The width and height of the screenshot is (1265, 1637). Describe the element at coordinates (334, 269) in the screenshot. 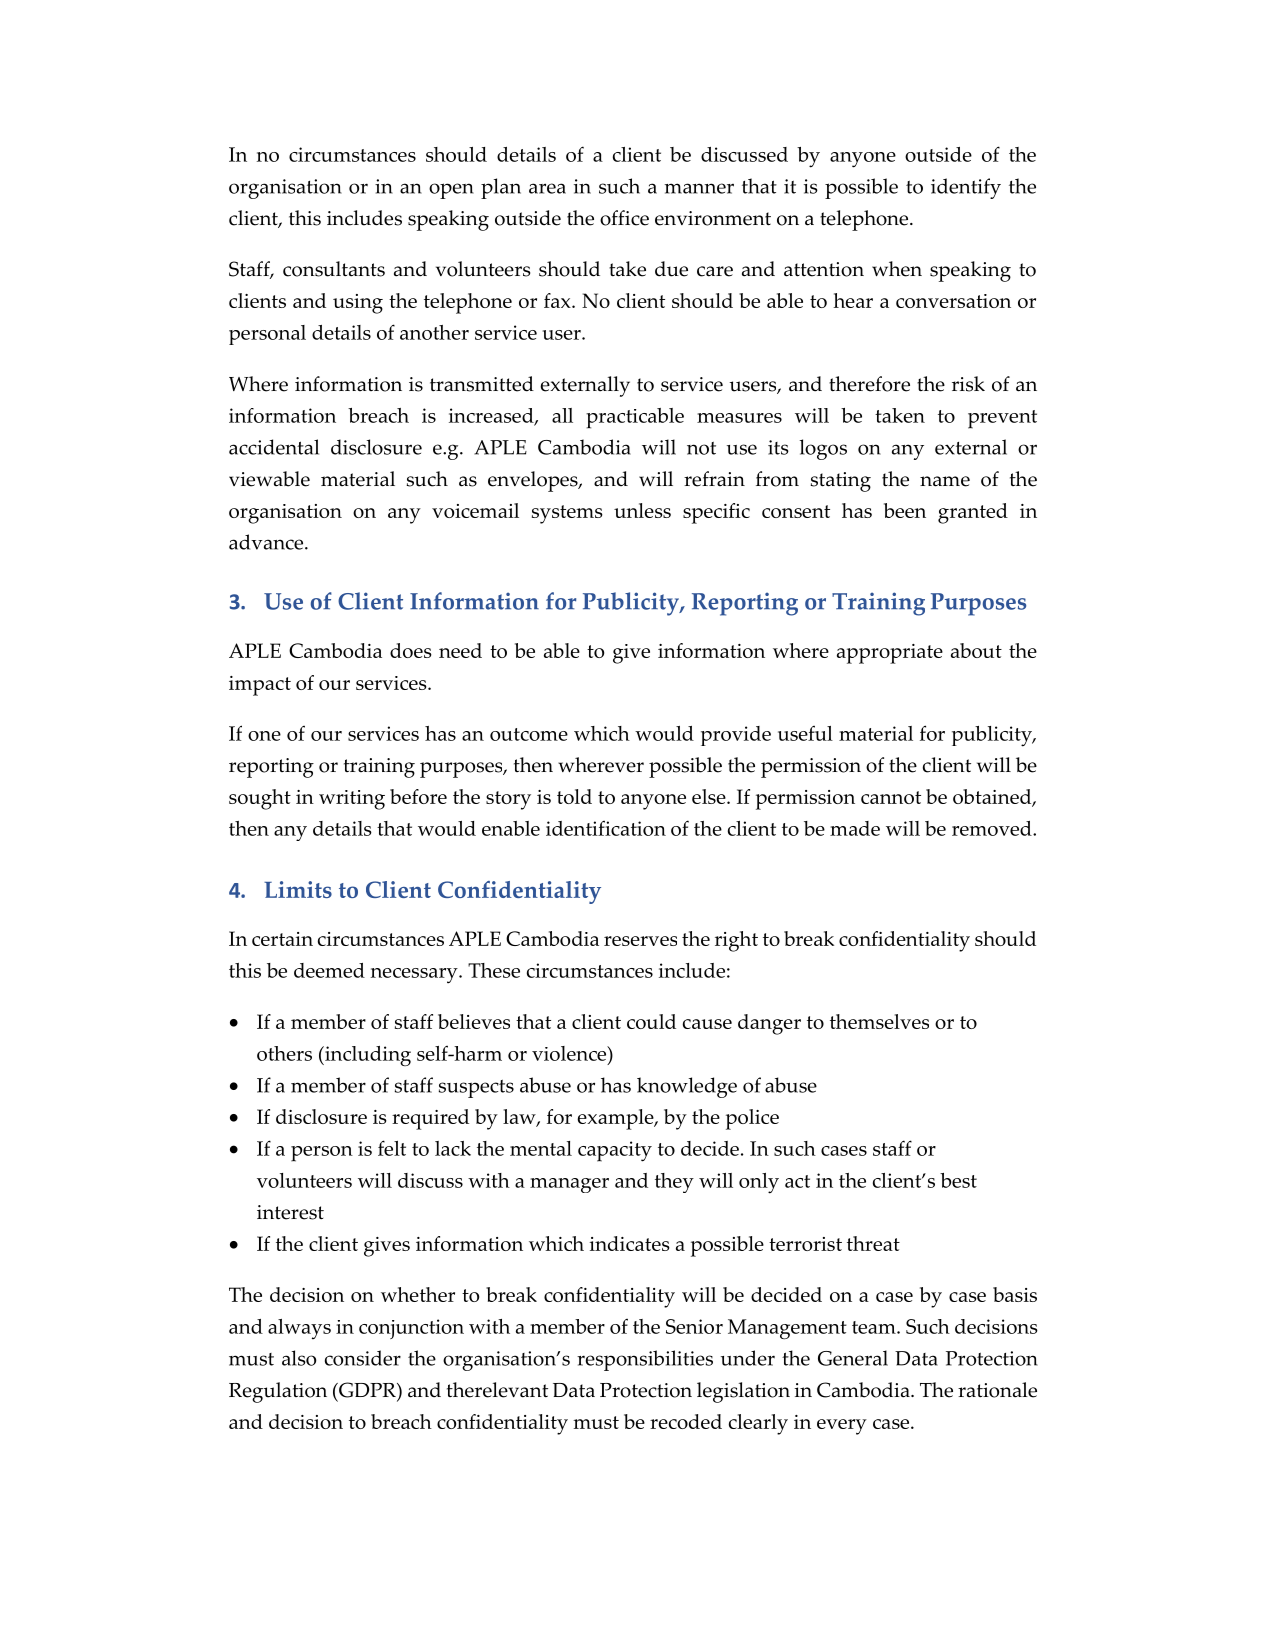

I see `consultants` at that location.
